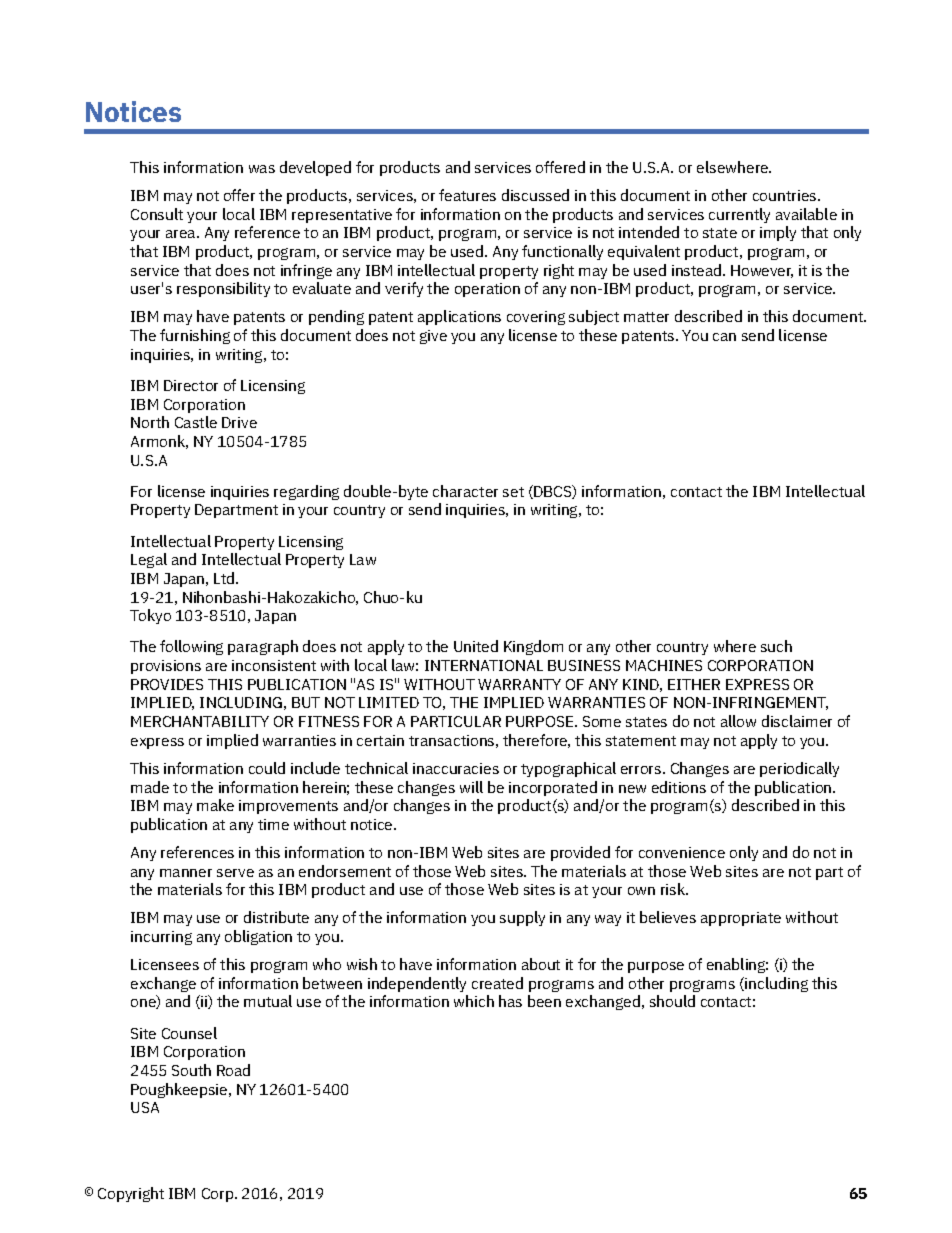  Describe the element at coordinates (233, 1070) in the screenshot. I see `Road` at that location.
